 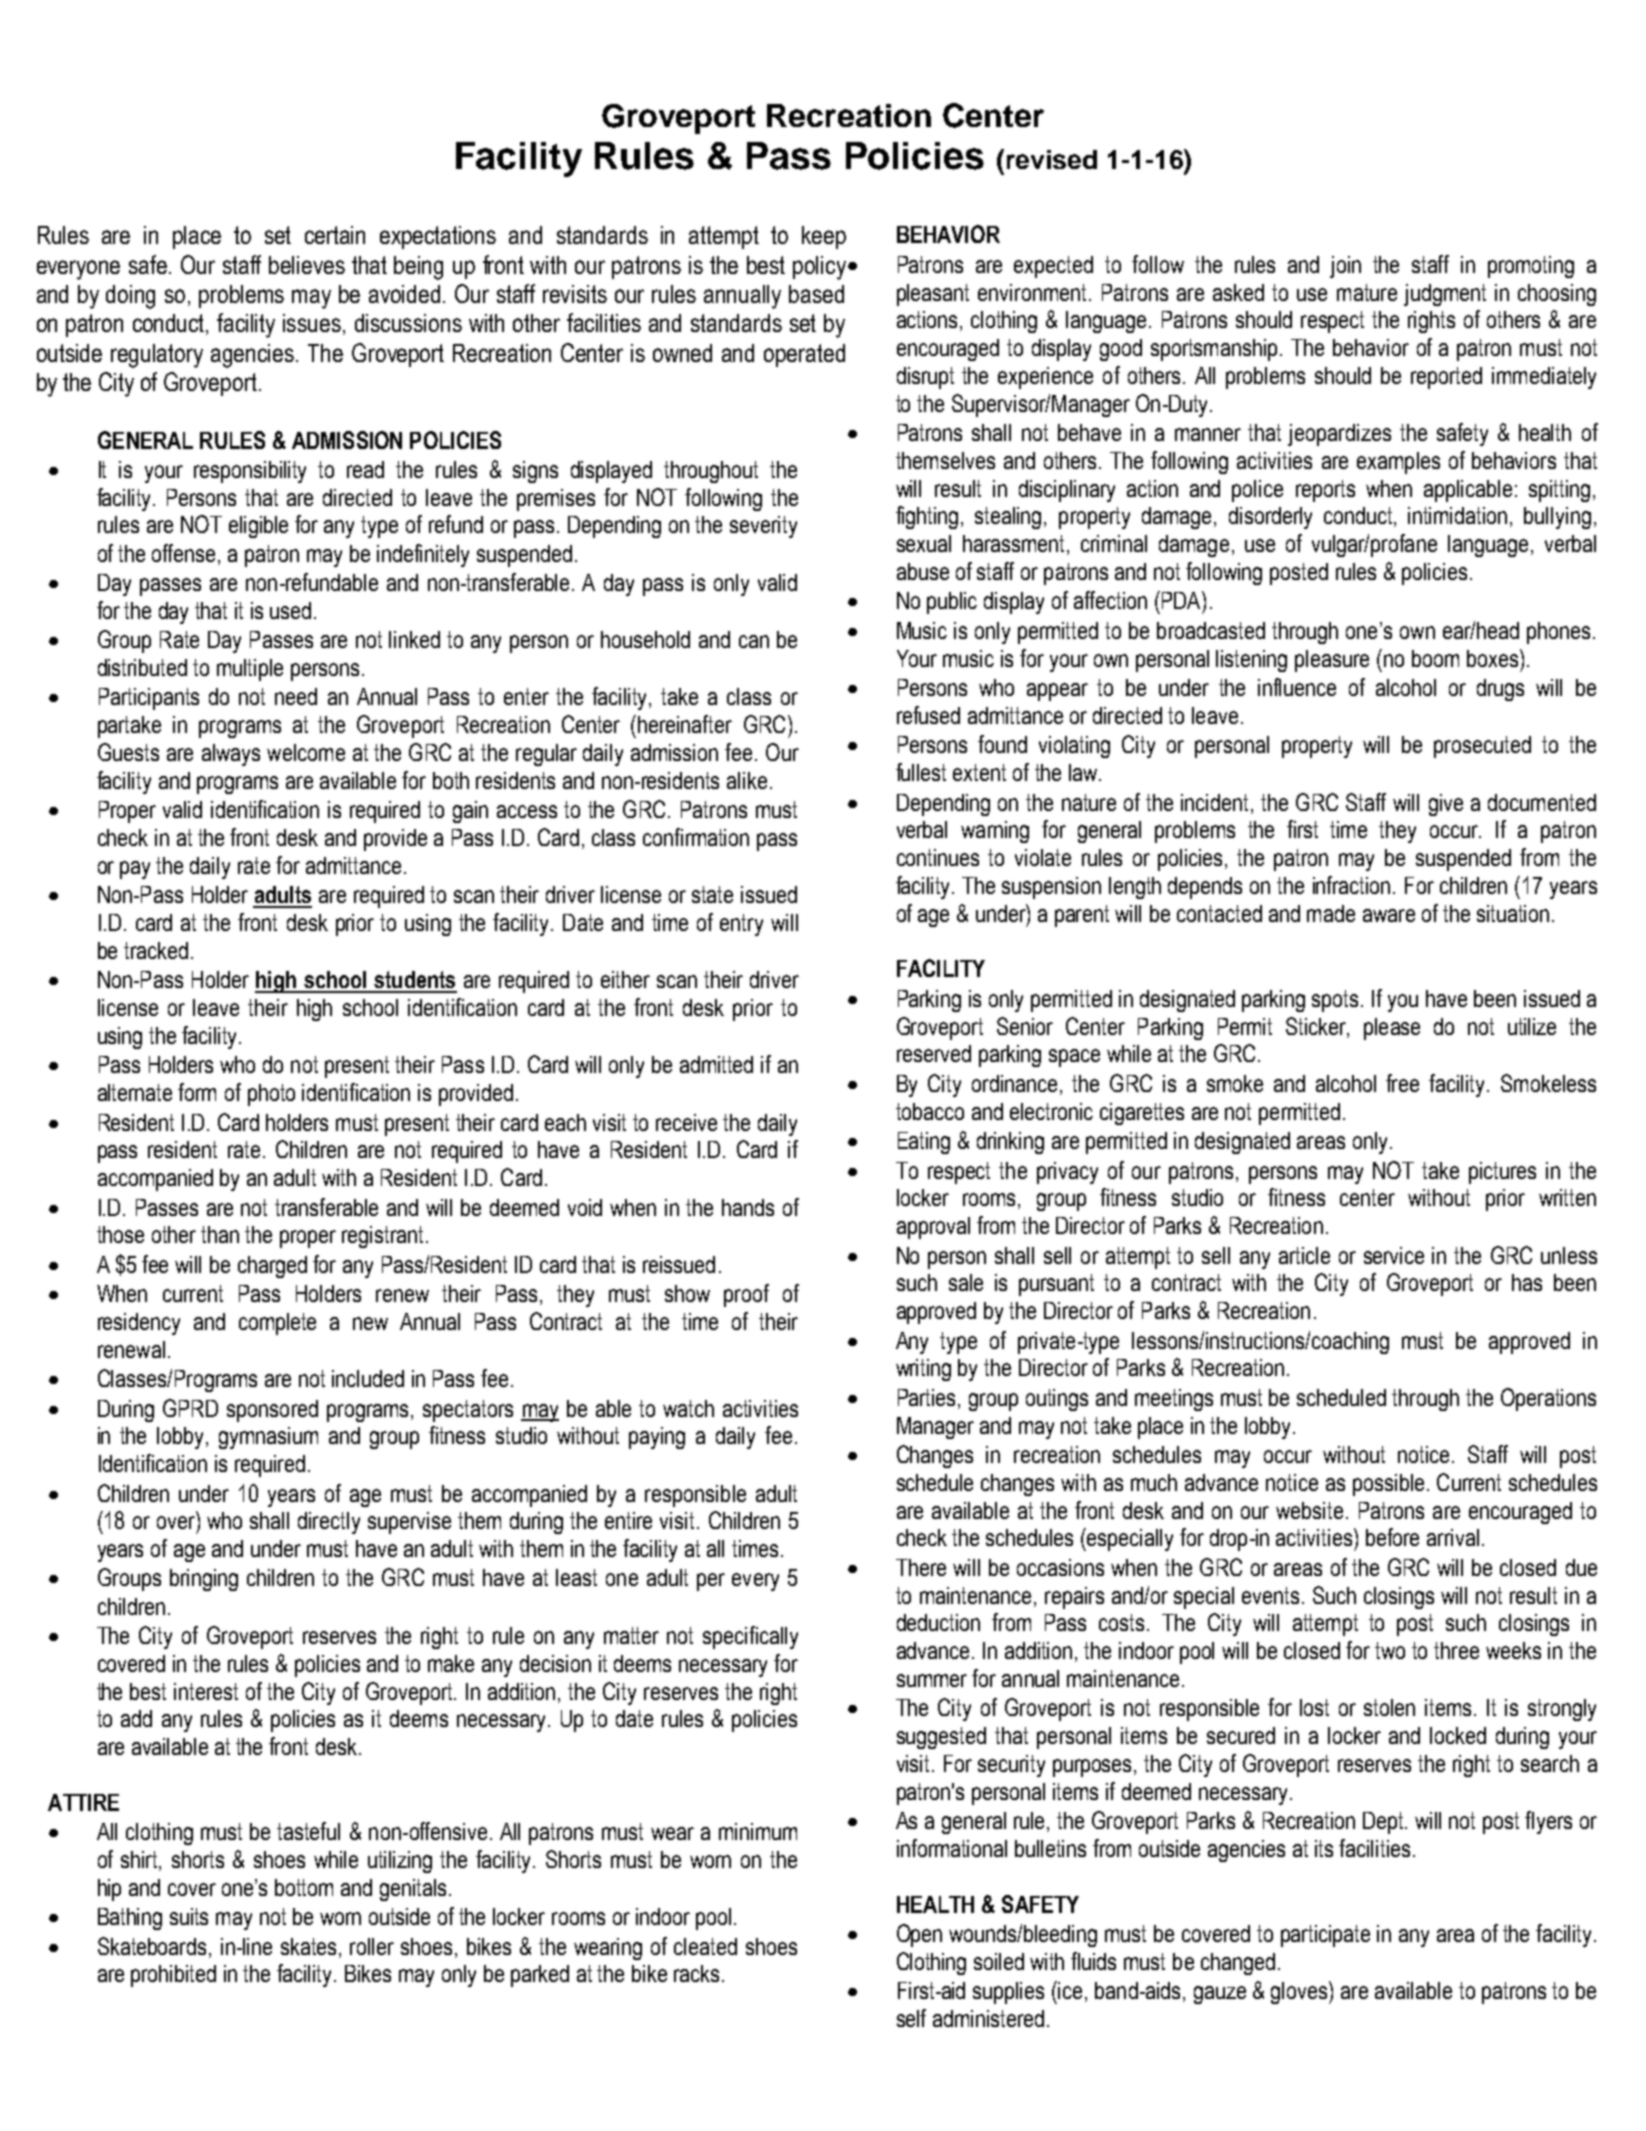 What do you see at coordinates (310, 1946) in the image?
I see `skates` at bounding box center [310, 1946].
